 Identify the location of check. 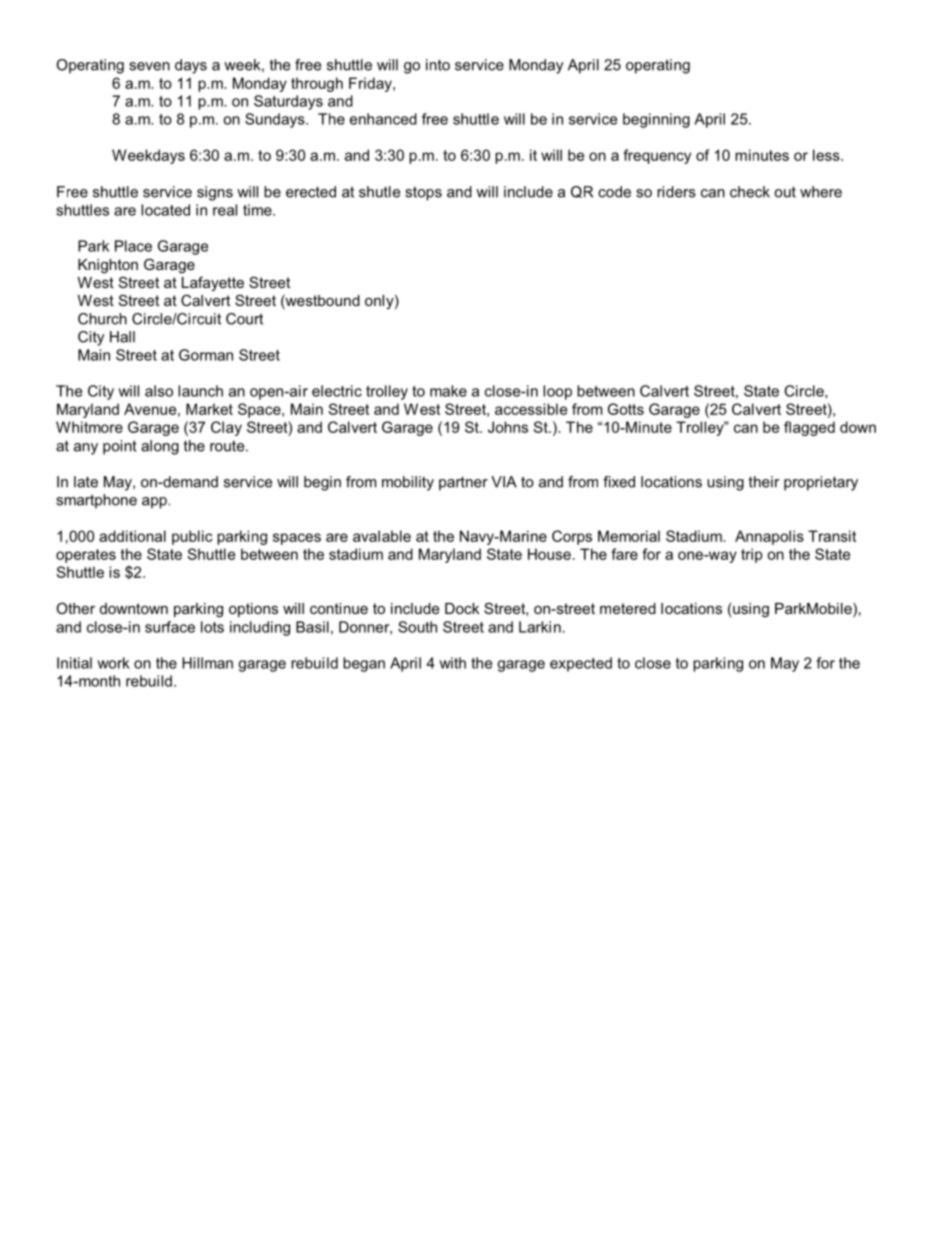
(750, 192).
